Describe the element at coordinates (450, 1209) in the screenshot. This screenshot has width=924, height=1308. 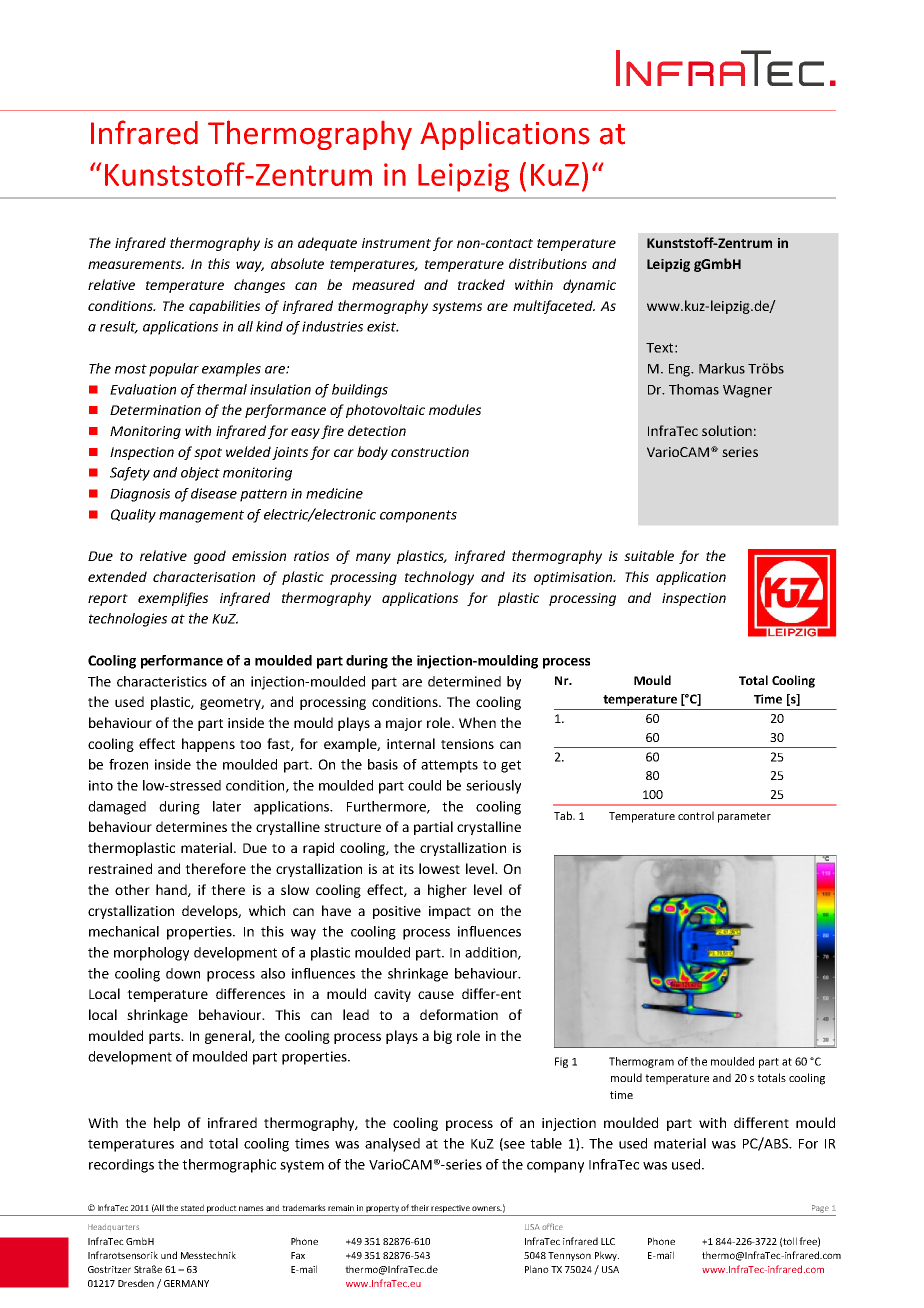
I see `respective` at that location.
